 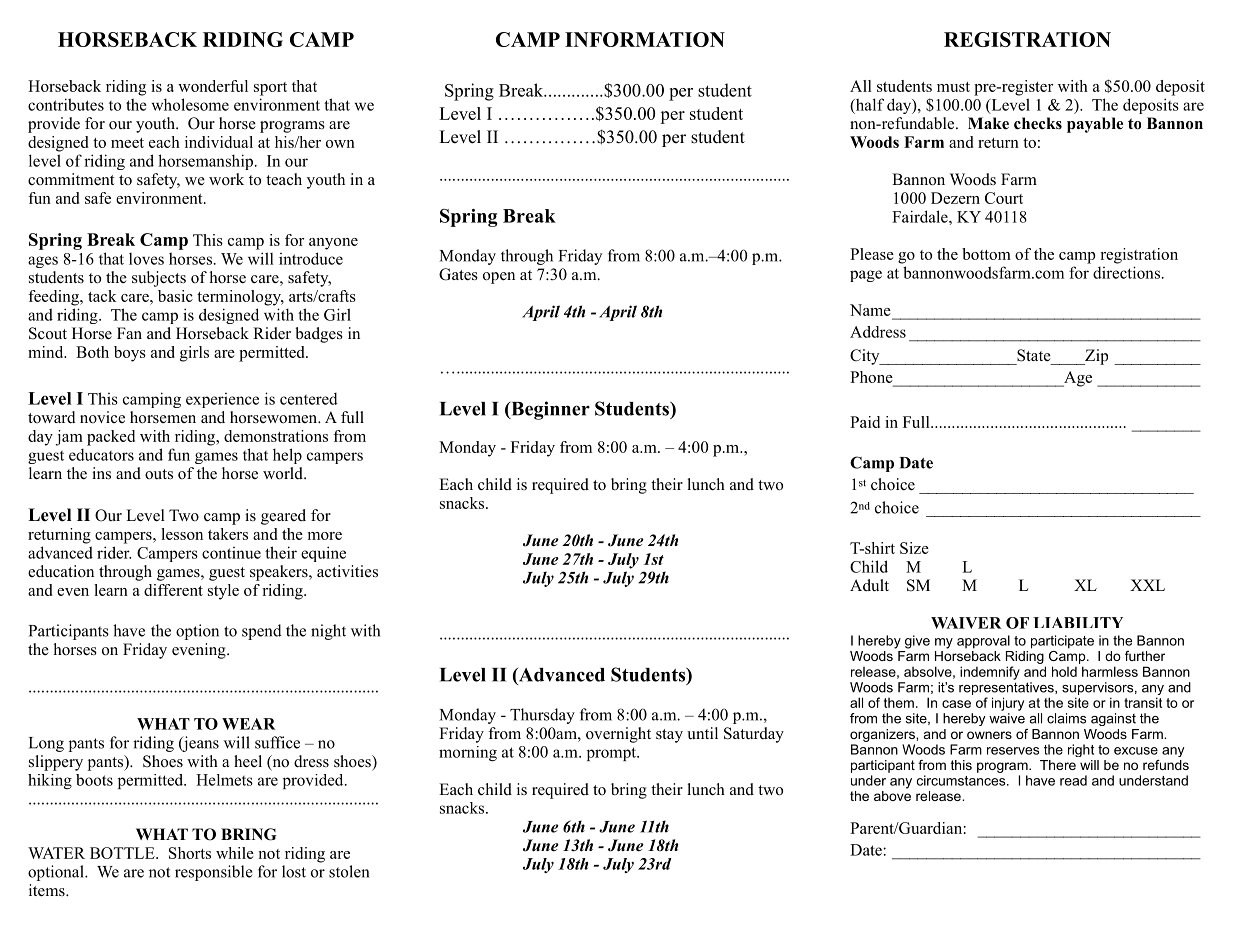 I want to click on stolen, so click(x=349, y=871).
